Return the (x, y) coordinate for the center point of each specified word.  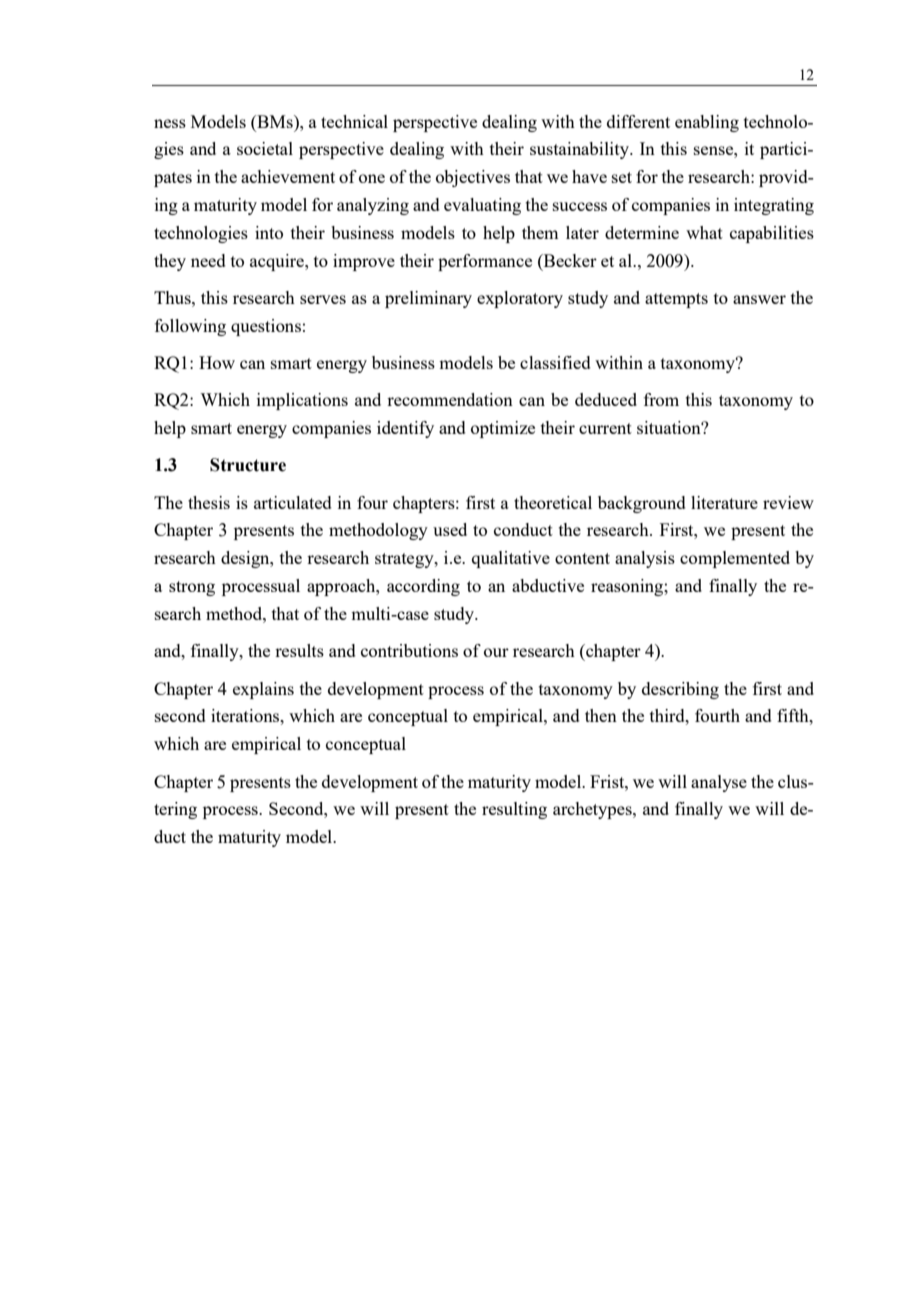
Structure (248, 465)
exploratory (520, 299)
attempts (676, 300)
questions (266, 327)
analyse (719, 783)
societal (265, 148)
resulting (514, 810)
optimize (503, 429)
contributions (409, 650)
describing (680, 690)
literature (724, 502)
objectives (473, 178)
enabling (707, 123)
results (299, 650)
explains (263, 690)
